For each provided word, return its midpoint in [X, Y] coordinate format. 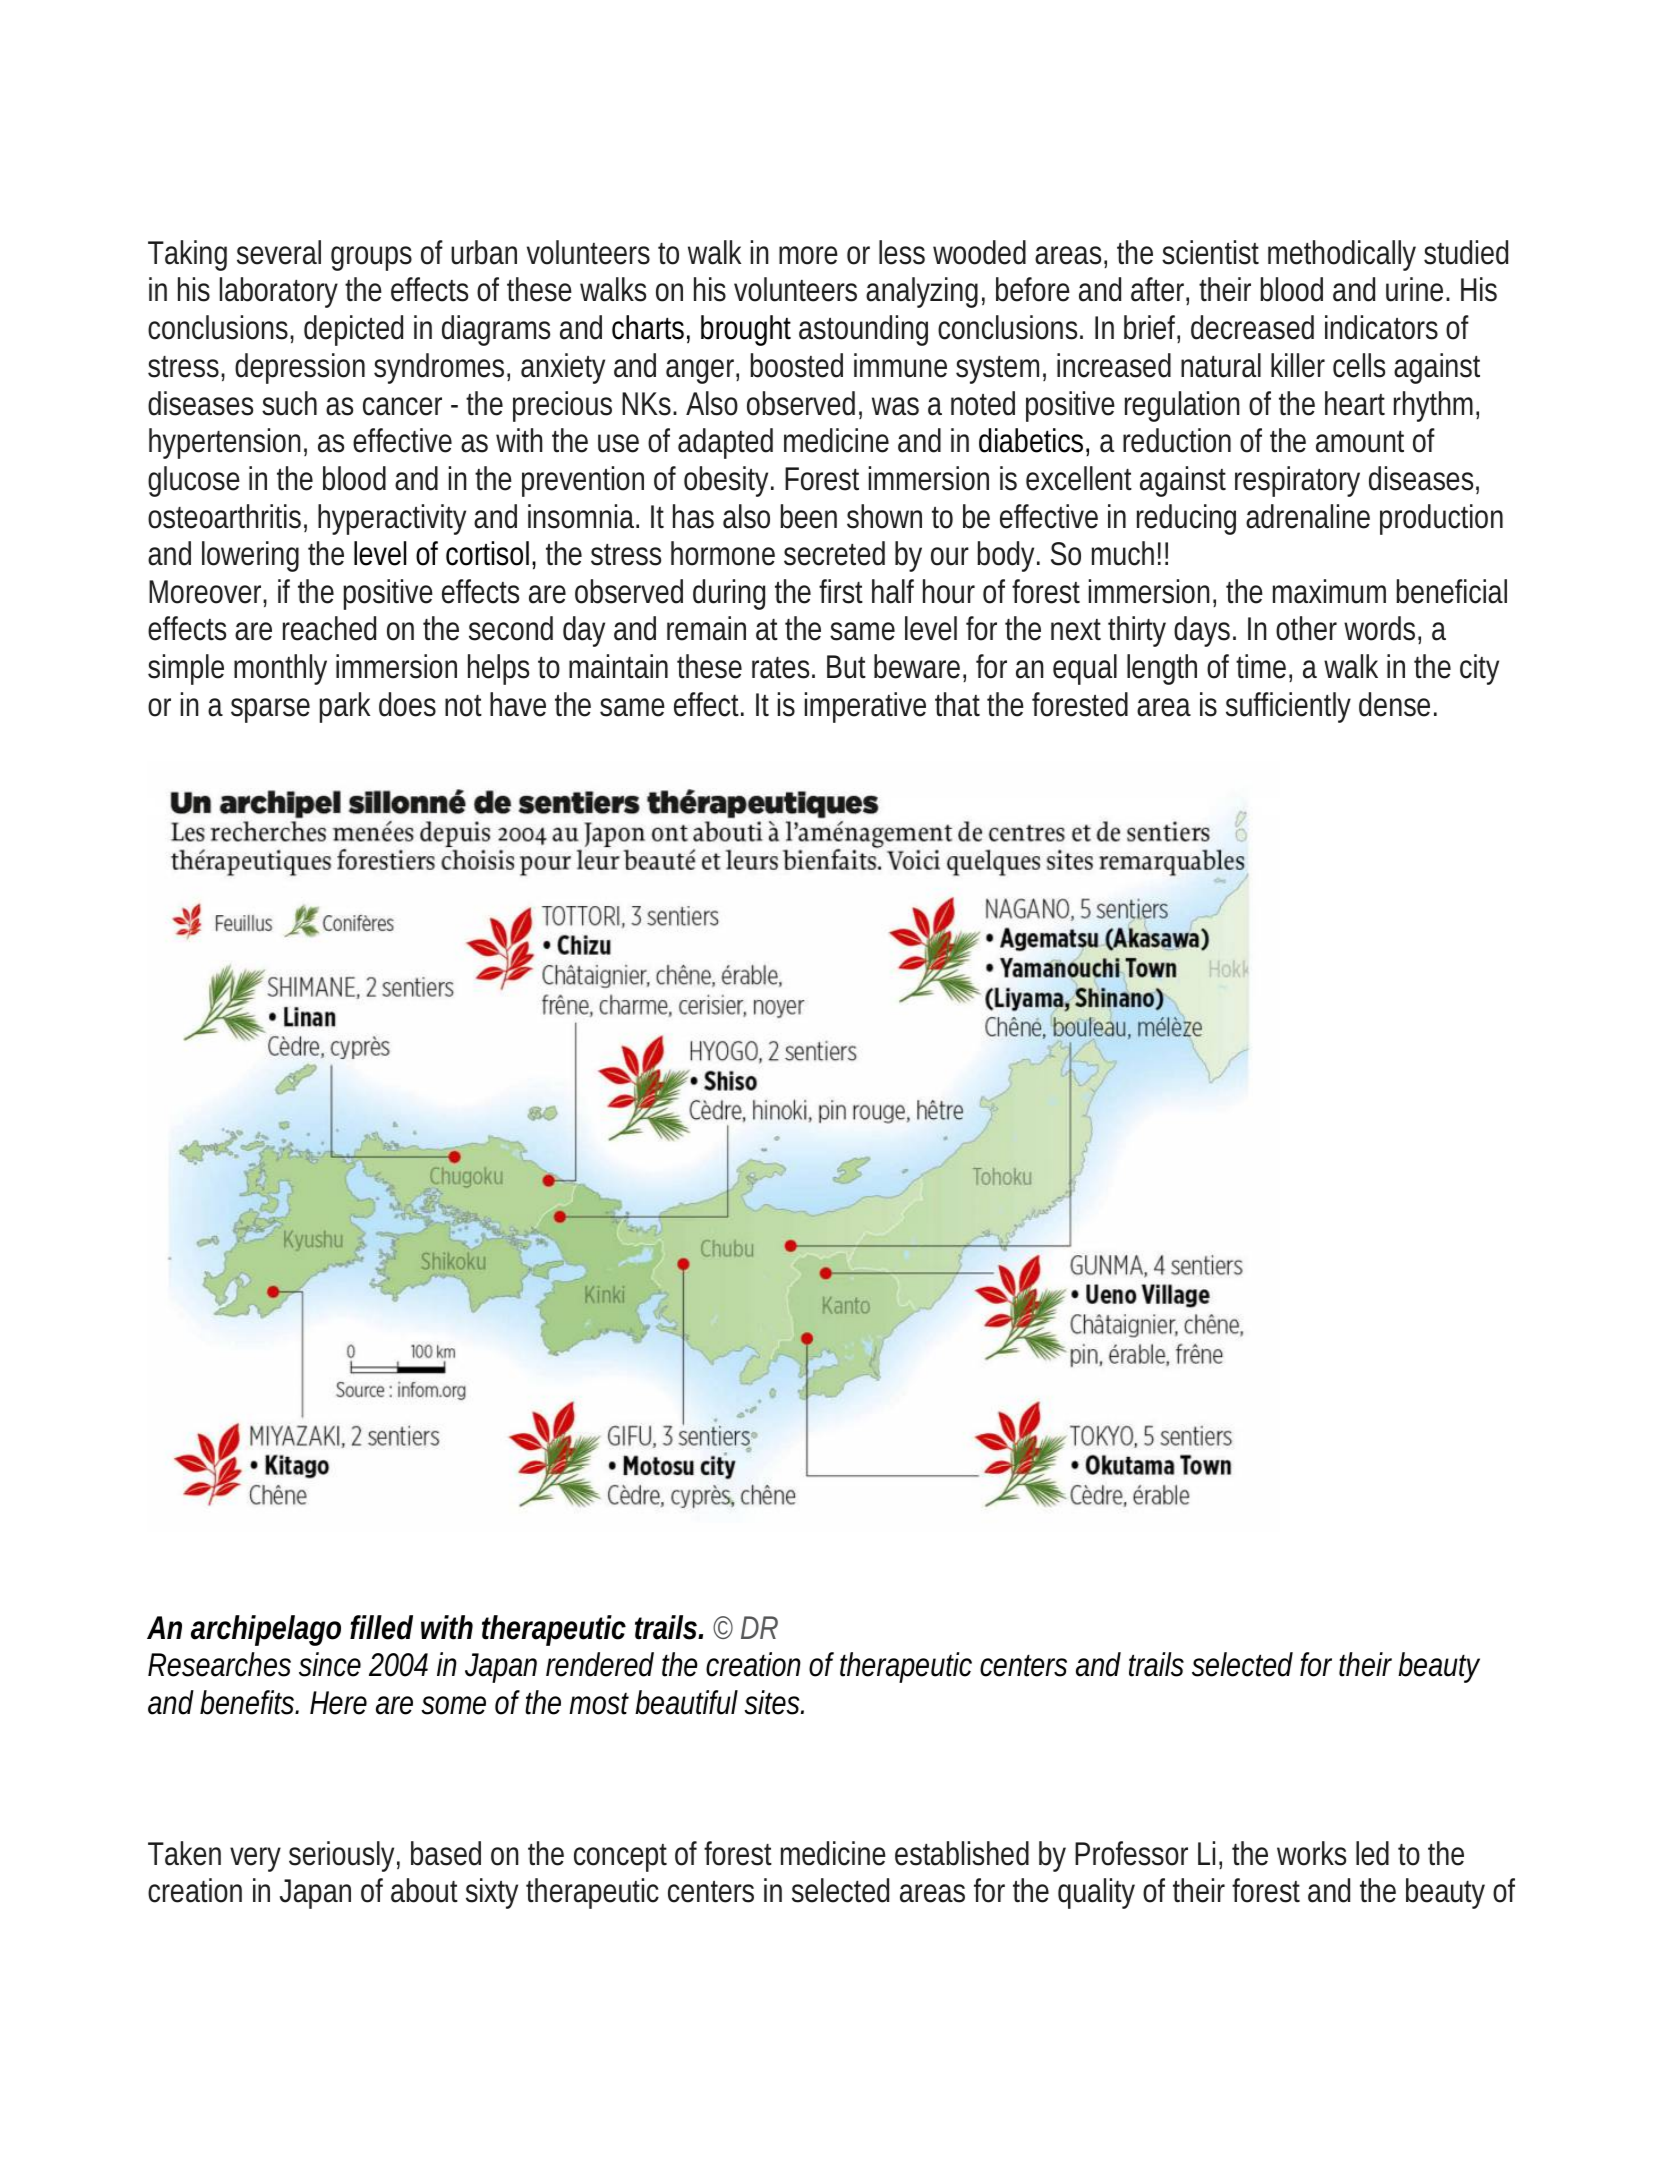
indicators [1381, 327]
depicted [353, 330]
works [1311, 1853]
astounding [863, 330]
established [962, 1853]
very [255, 1859]
